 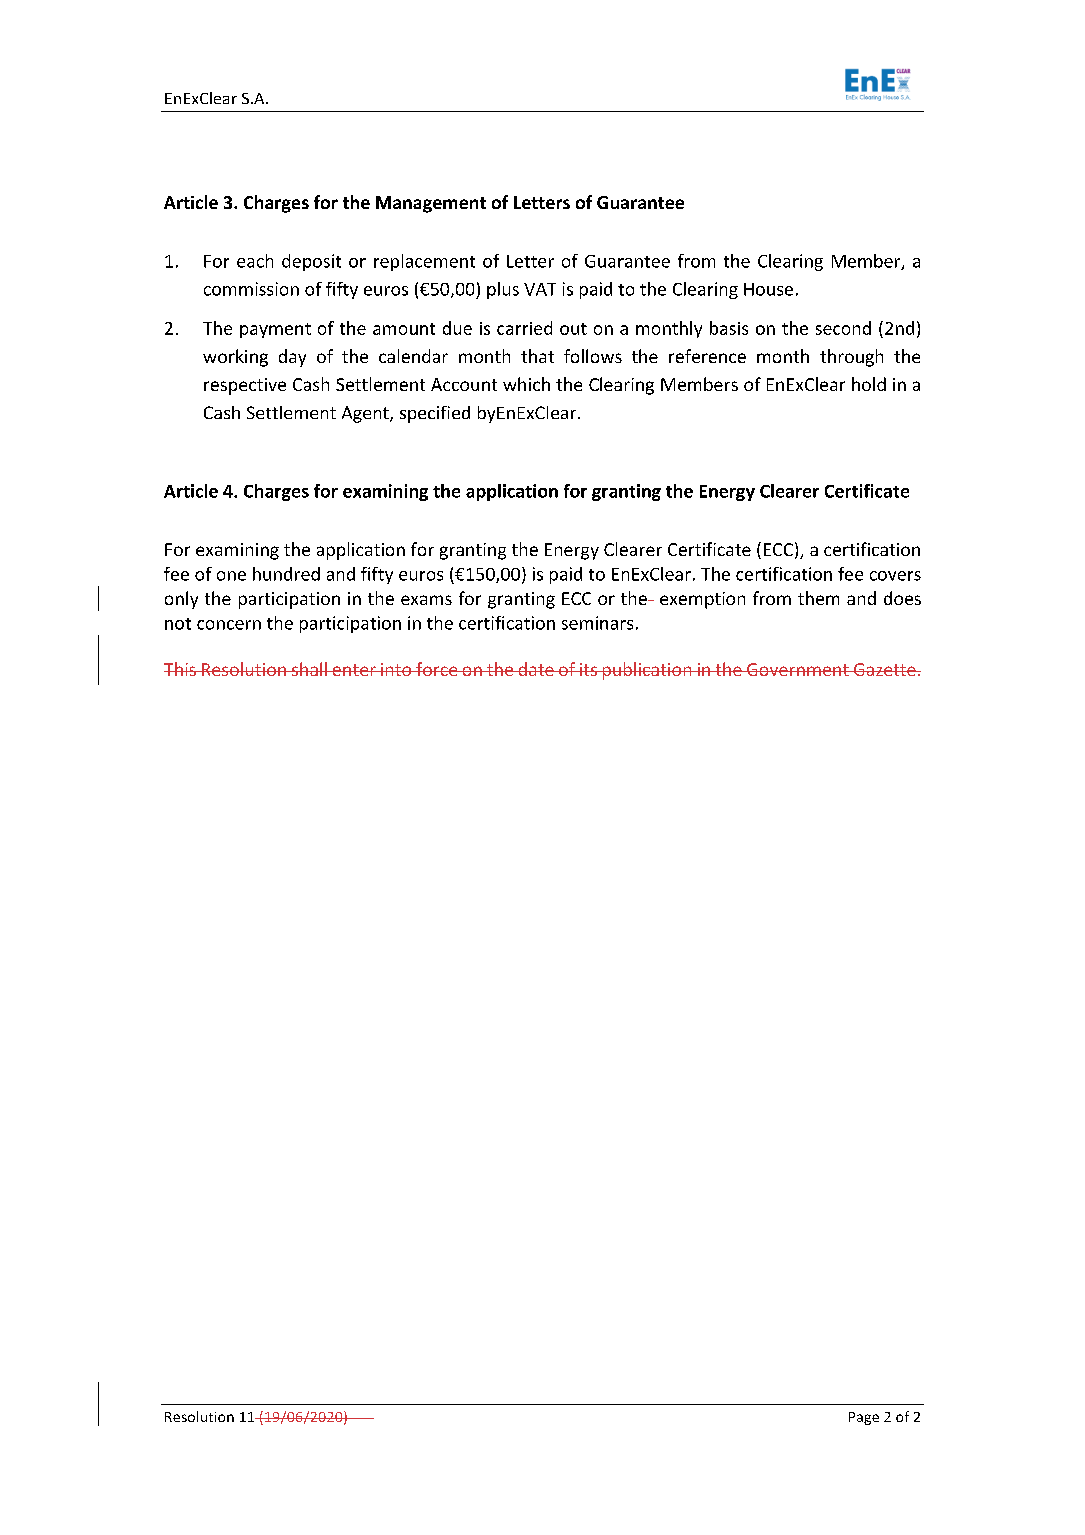 What do you see at coordinates (864, 1418) in the screenshot?
I see `Page` at bounding box center [864, 1418].
